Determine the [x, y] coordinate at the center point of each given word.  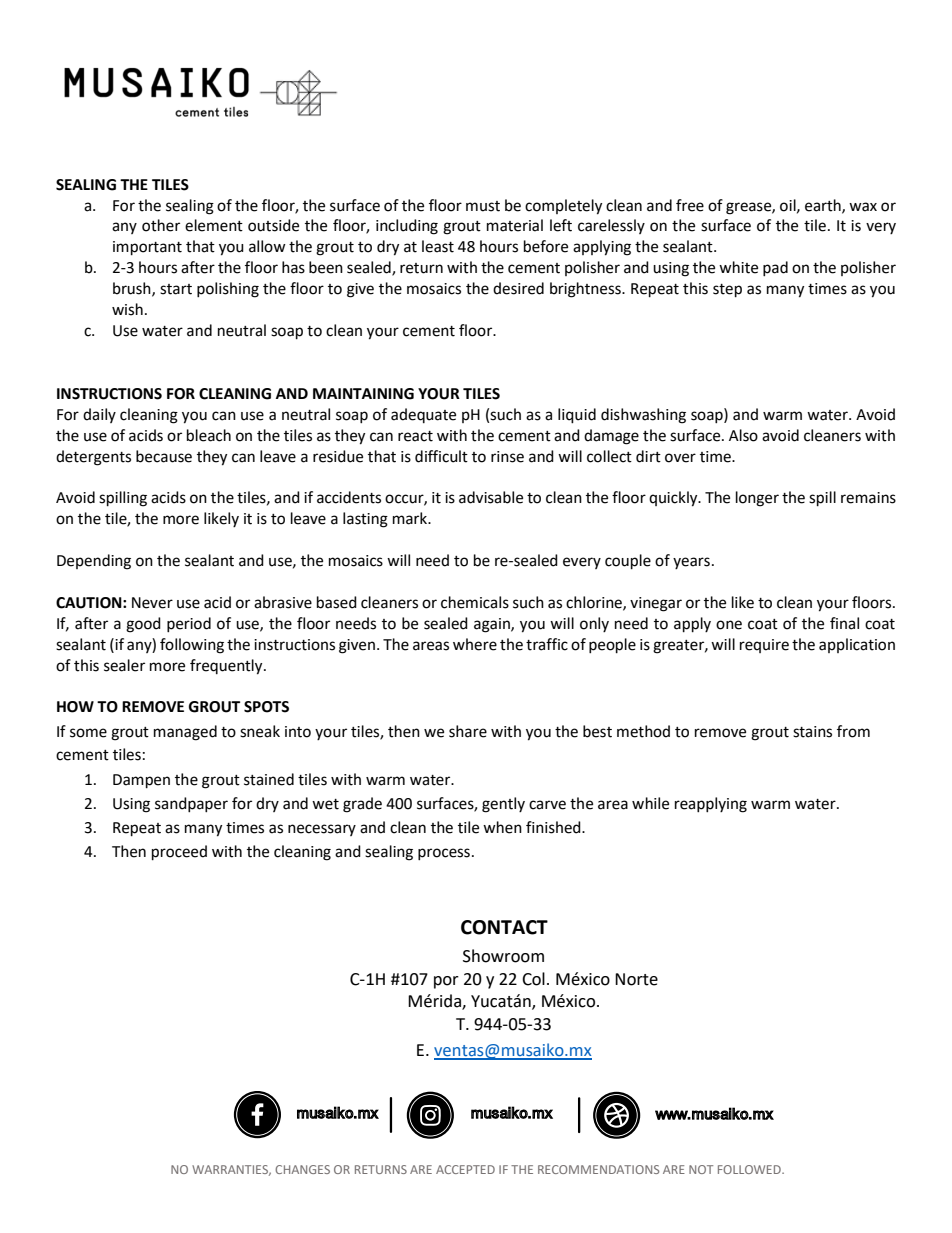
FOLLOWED [750, 1169]
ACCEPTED [465, 1169]
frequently [227, 667]
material [515, 225]
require [764, 646]
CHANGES [302, 1169]
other [161, 225]
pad [775, 268]
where [475, 644]
